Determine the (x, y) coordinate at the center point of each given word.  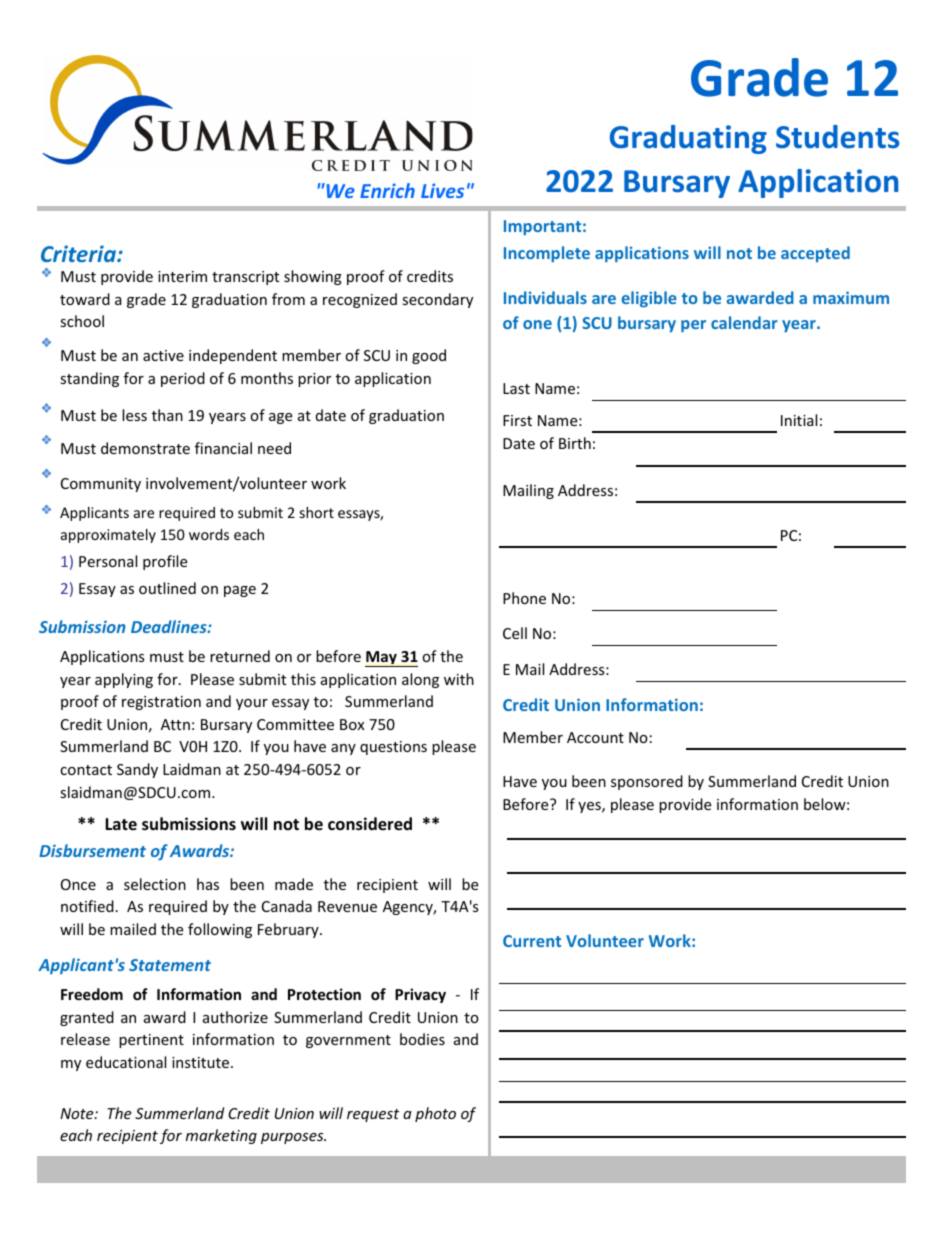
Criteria (79, 253)
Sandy (137, 770)
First (517, 420)
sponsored (647, 782)
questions (393, 748)
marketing (221, 1136)
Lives (442, 190)
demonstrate (145, 448)
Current (532, 941)
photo (435, 1114)
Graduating (688, 139)
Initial (799, 420)
